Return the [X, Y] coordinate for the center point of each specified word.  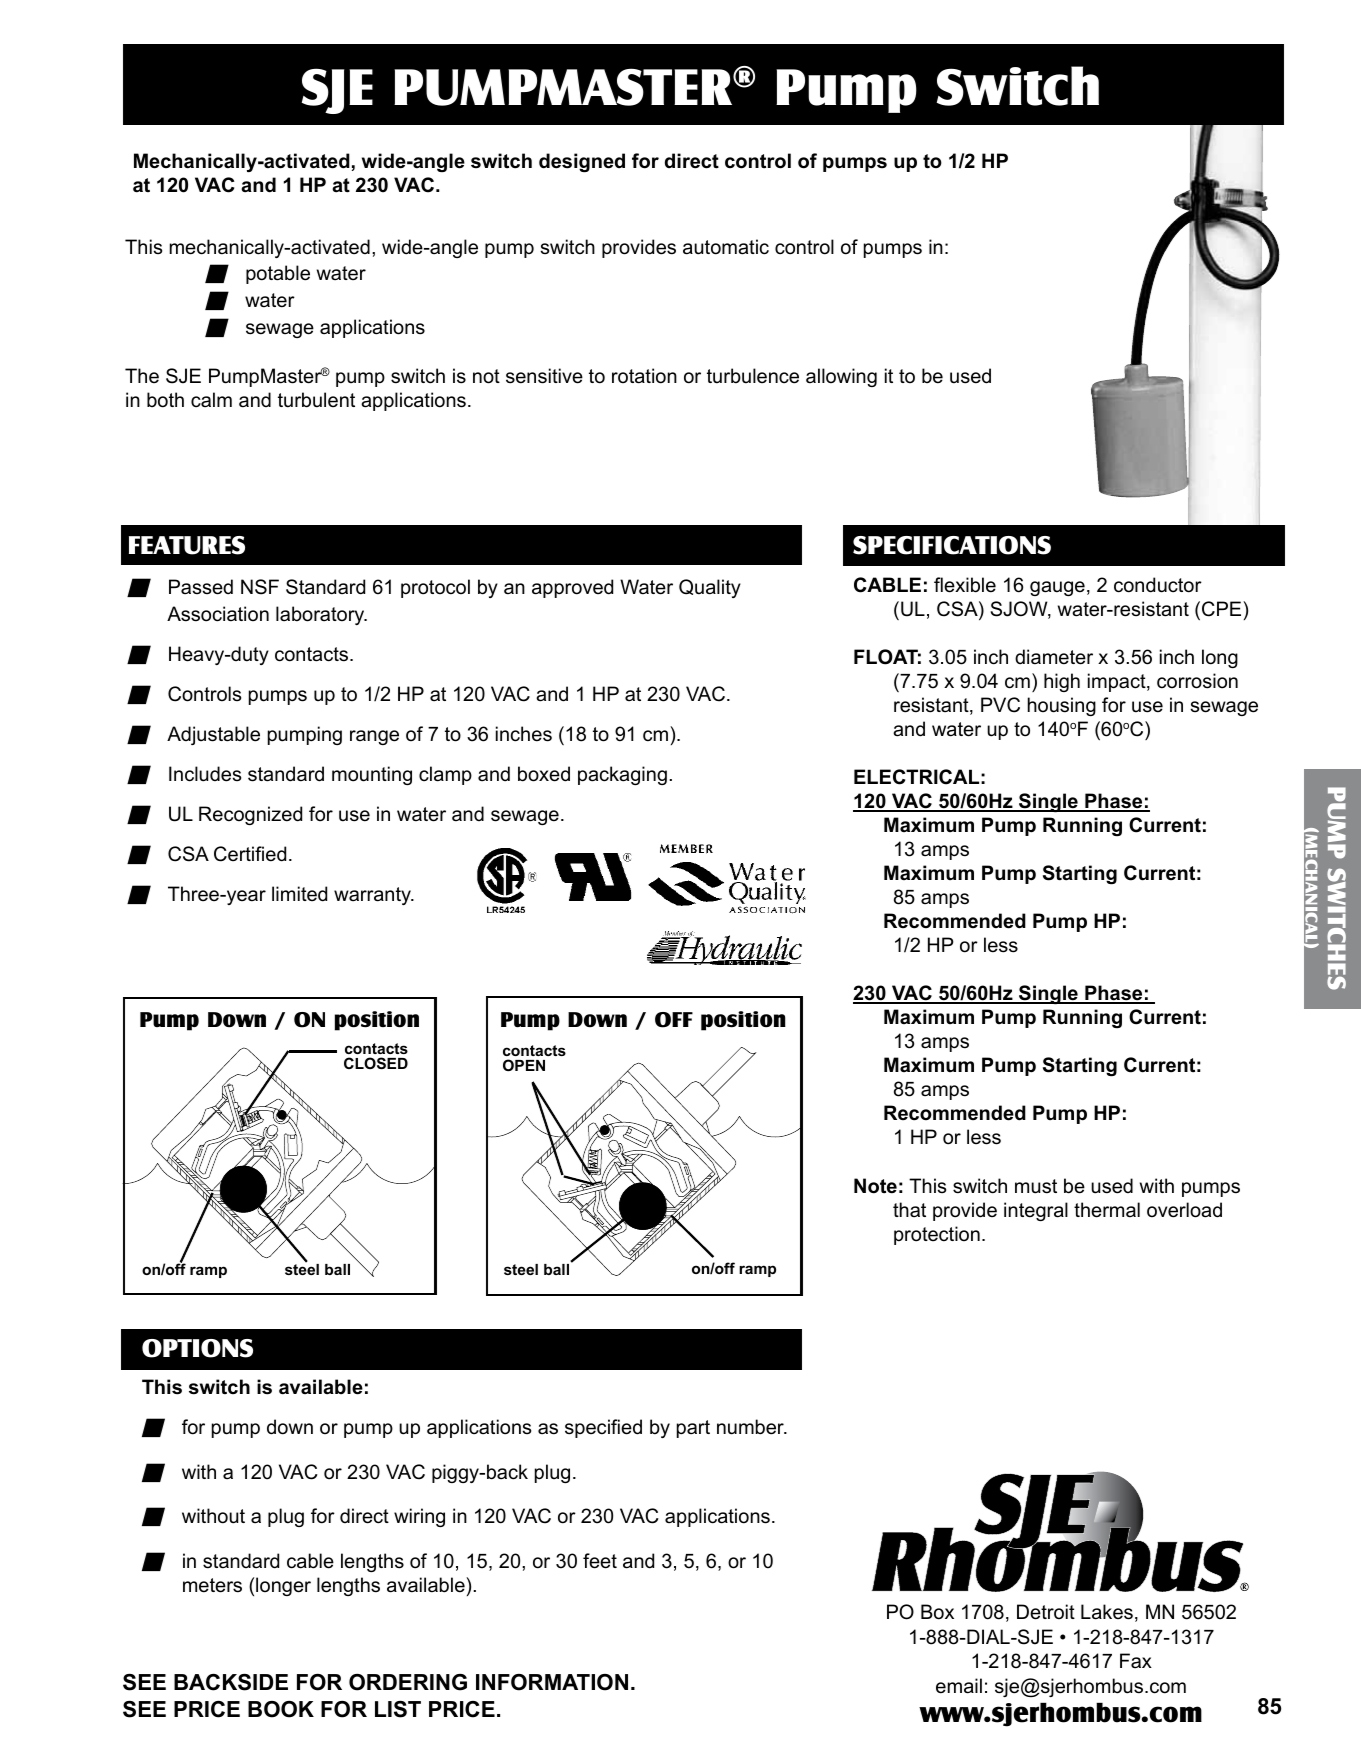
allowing [841, 377]
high [1062, 682]
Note [875, 1186]
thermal [1107, 1210]
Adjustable [213, 735]
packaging [622, 775]
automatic [726, 247]
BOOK [281, 1709]
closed [376, 1063]
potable [278, 274]
